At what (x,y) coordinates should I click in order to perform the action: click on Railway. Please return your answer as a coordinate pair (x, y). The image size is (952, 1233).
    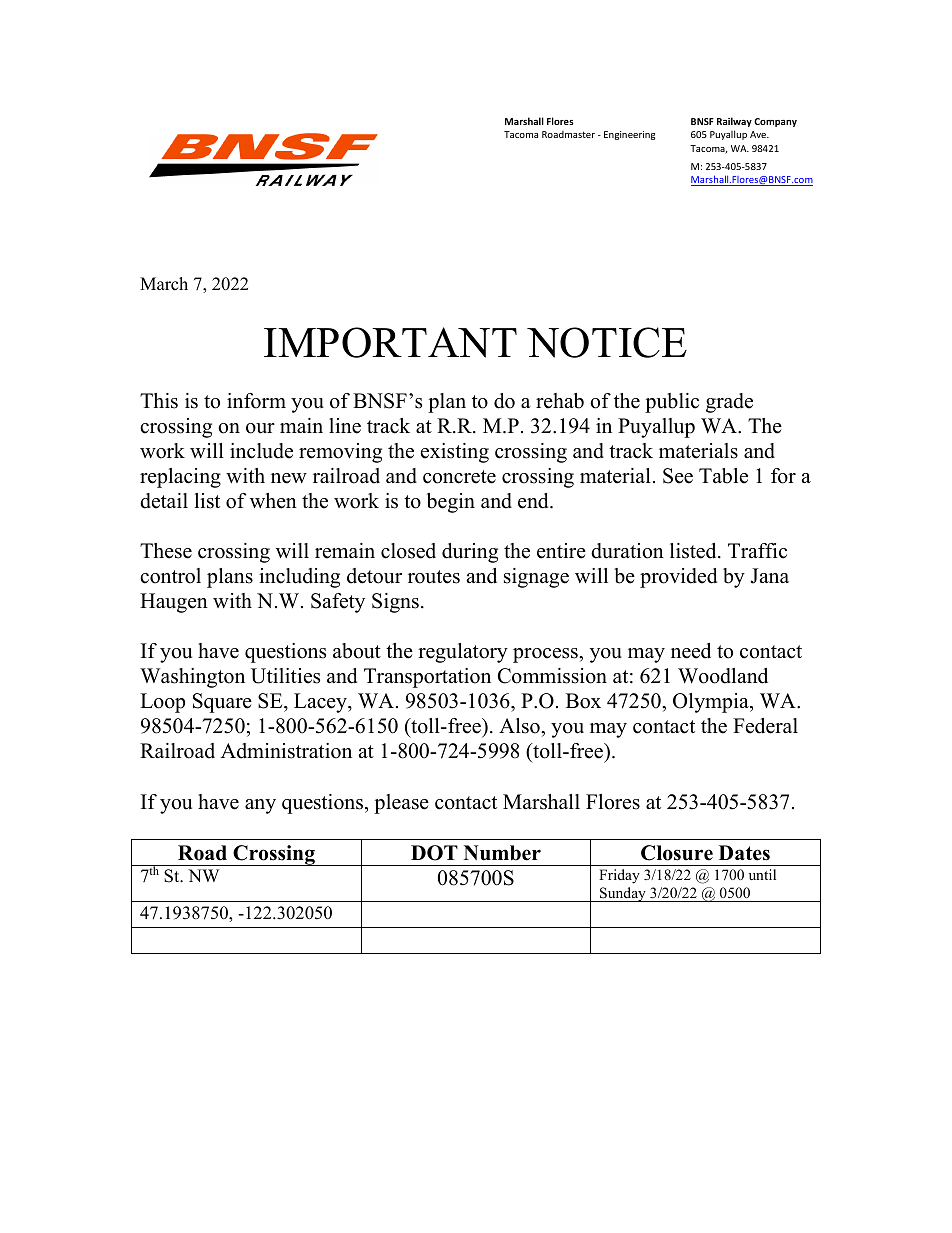
    Looking at the image, I should click on (734, 122).
